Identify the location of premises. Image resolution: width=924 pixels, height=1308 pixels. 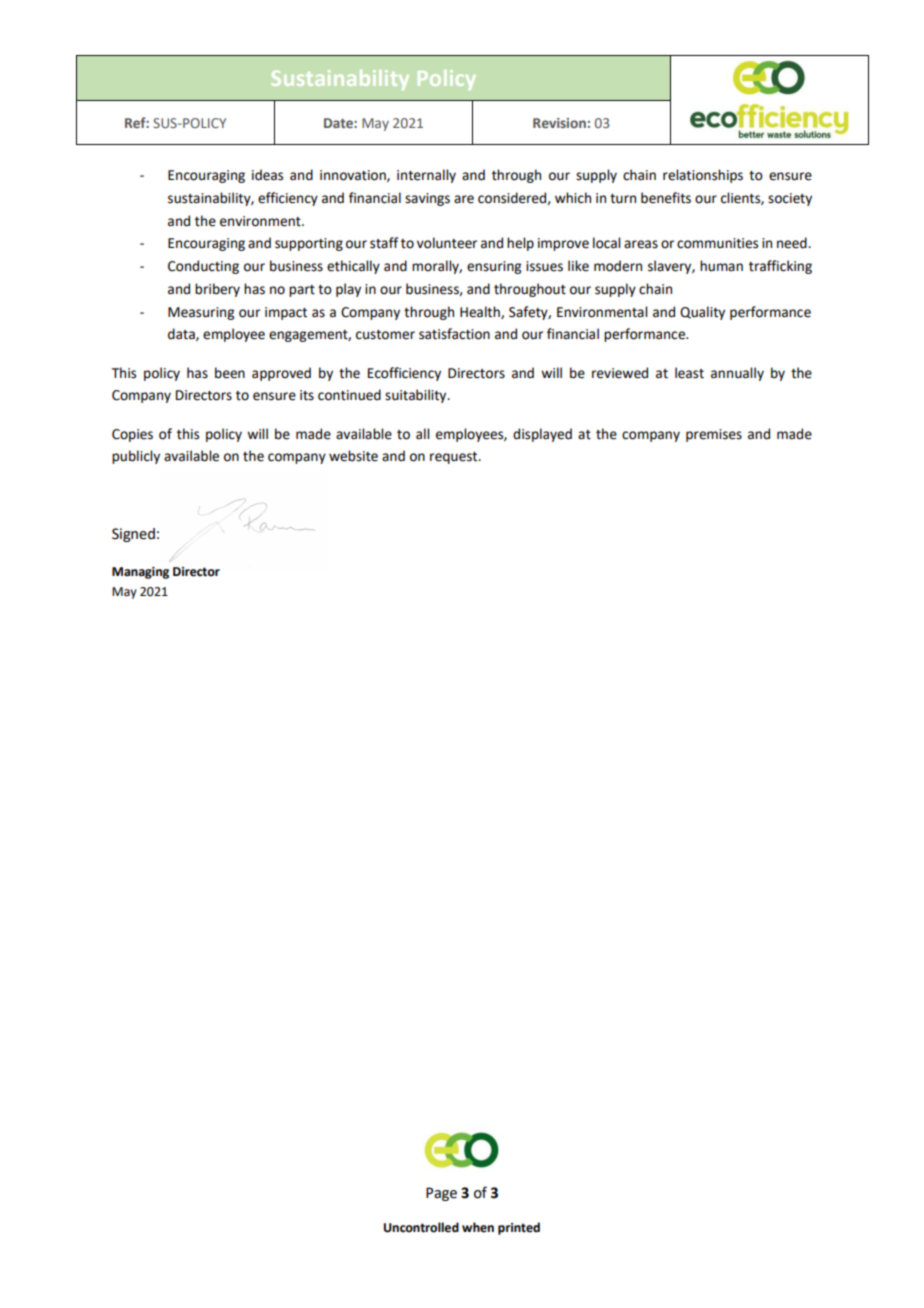
(714, 435).
